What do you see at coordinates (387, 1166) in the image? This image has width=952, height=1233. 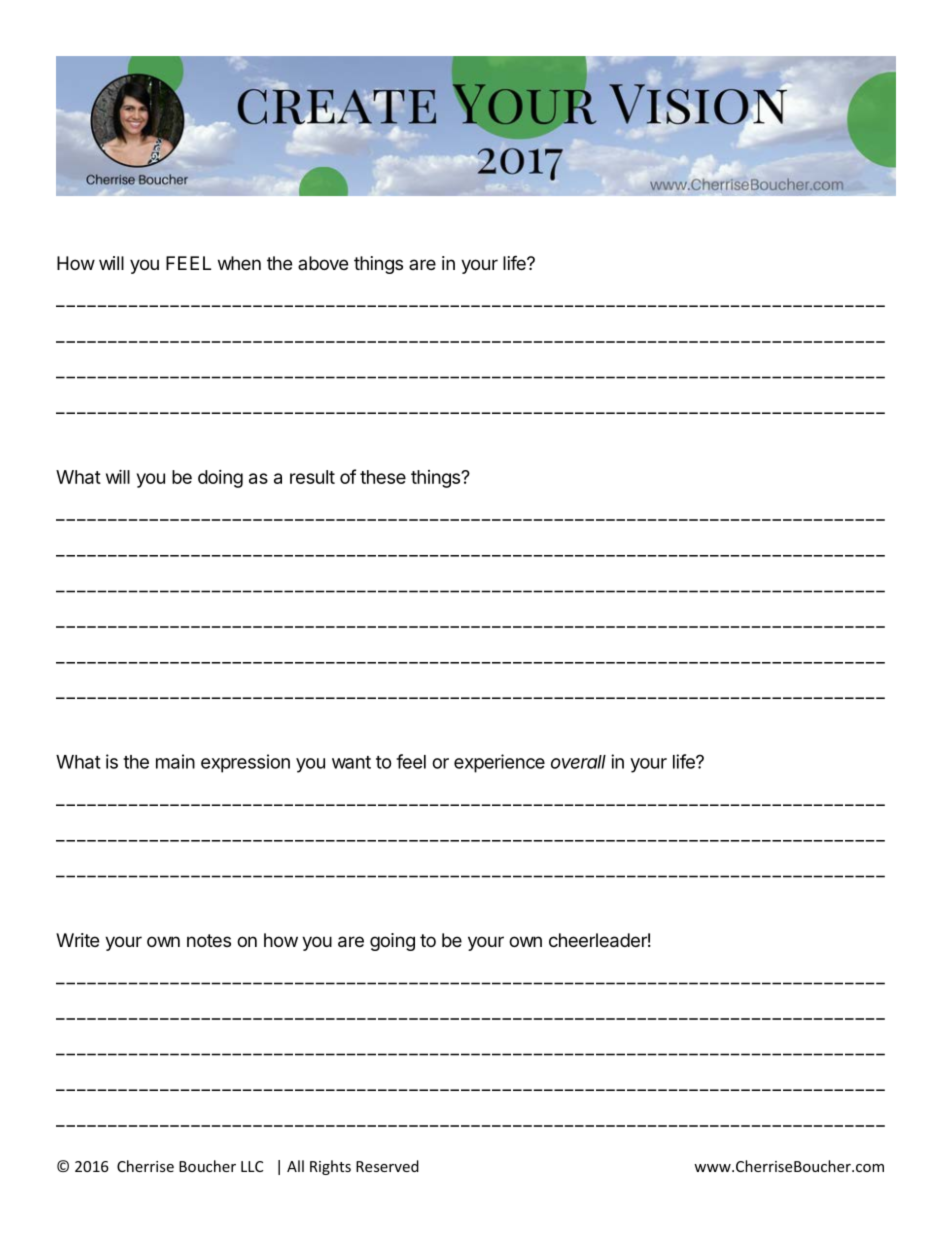 I see `Reserved` at bounding box center [387, 1166].
